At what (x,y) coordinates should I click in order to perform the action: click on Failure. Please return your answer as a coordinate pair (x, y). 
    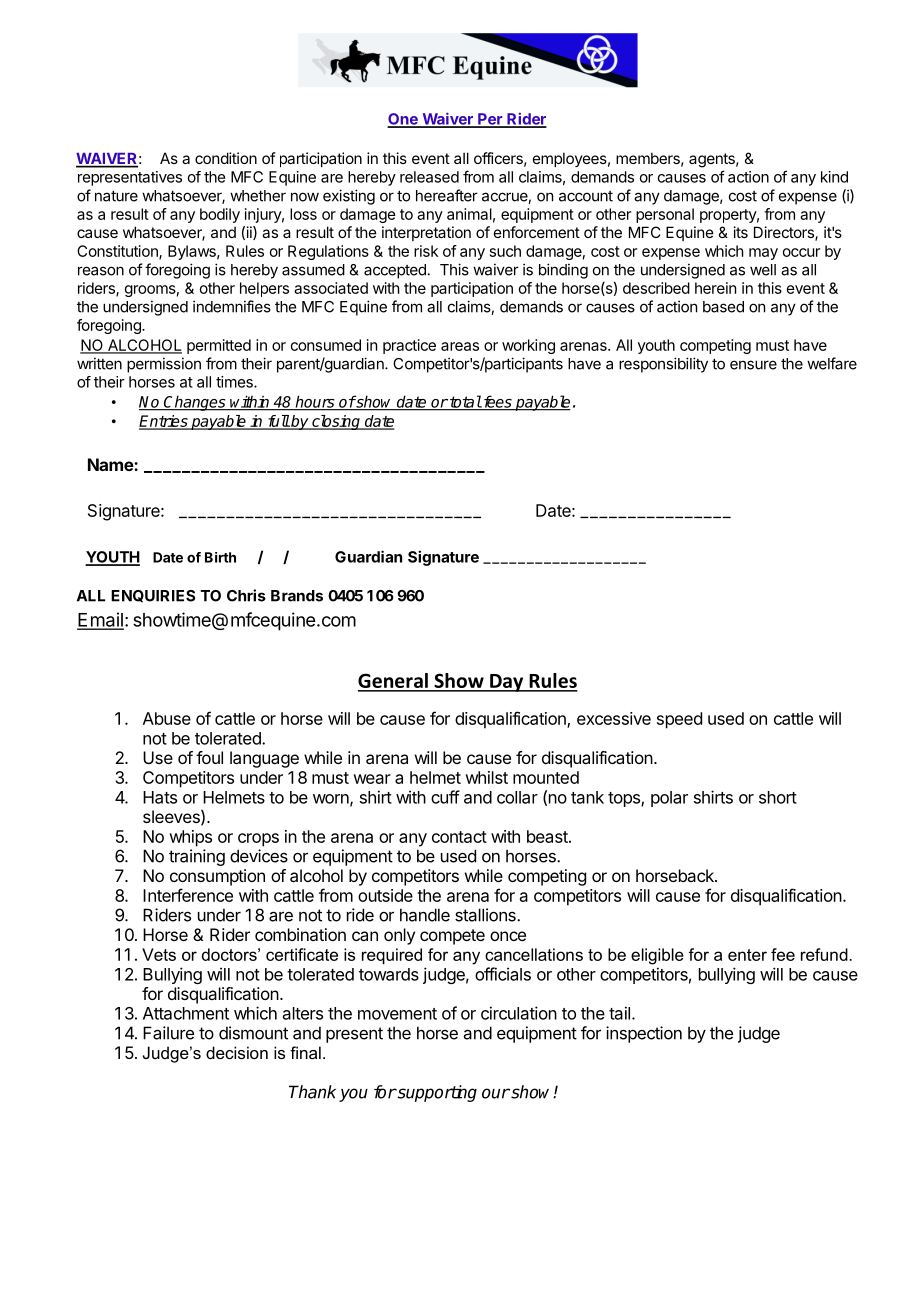
    Looking at the image, I should click on (168, 1033).
